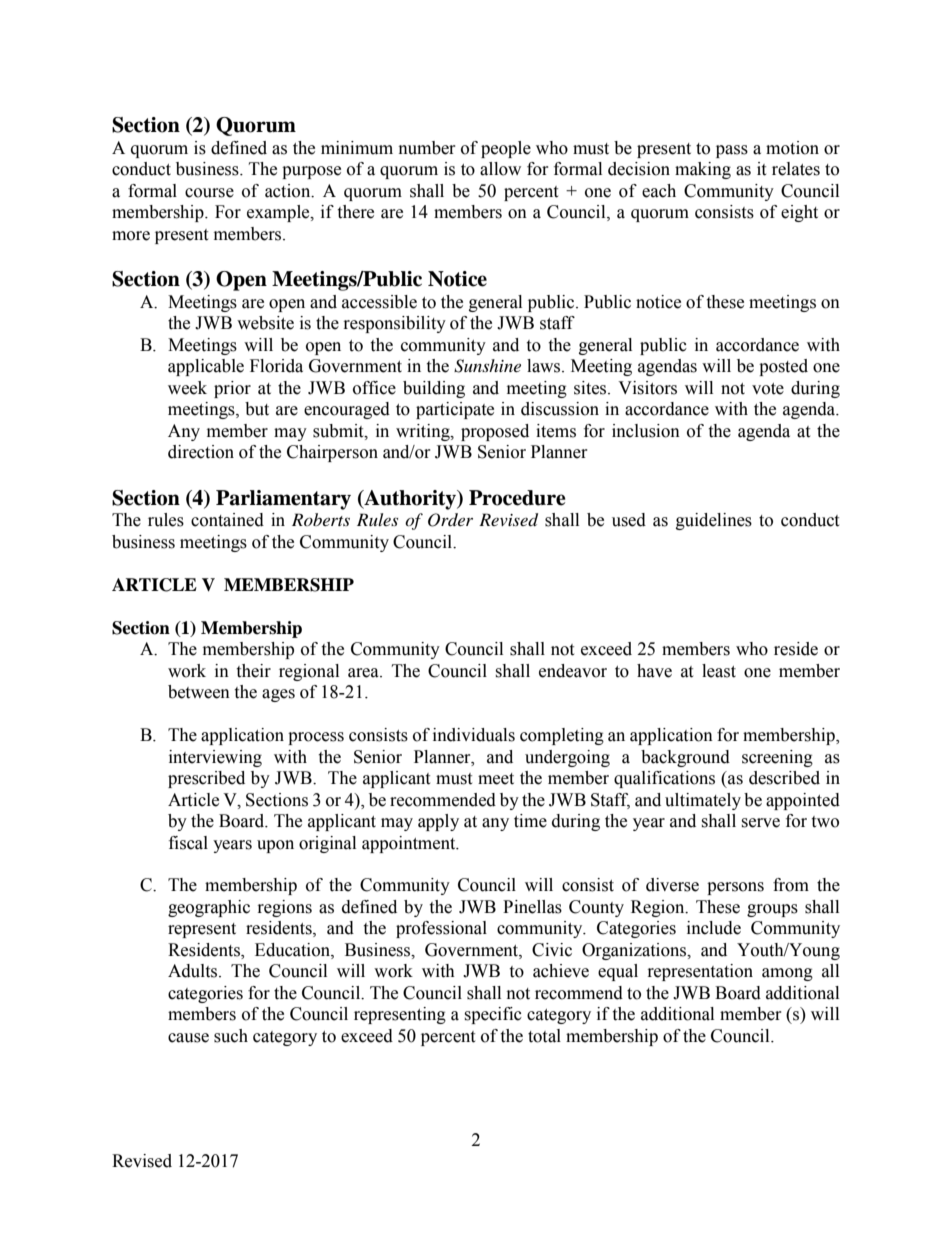 The width and height of the screenshot is (952, 1233). I want to click on prescribed, so click(206, 779).
